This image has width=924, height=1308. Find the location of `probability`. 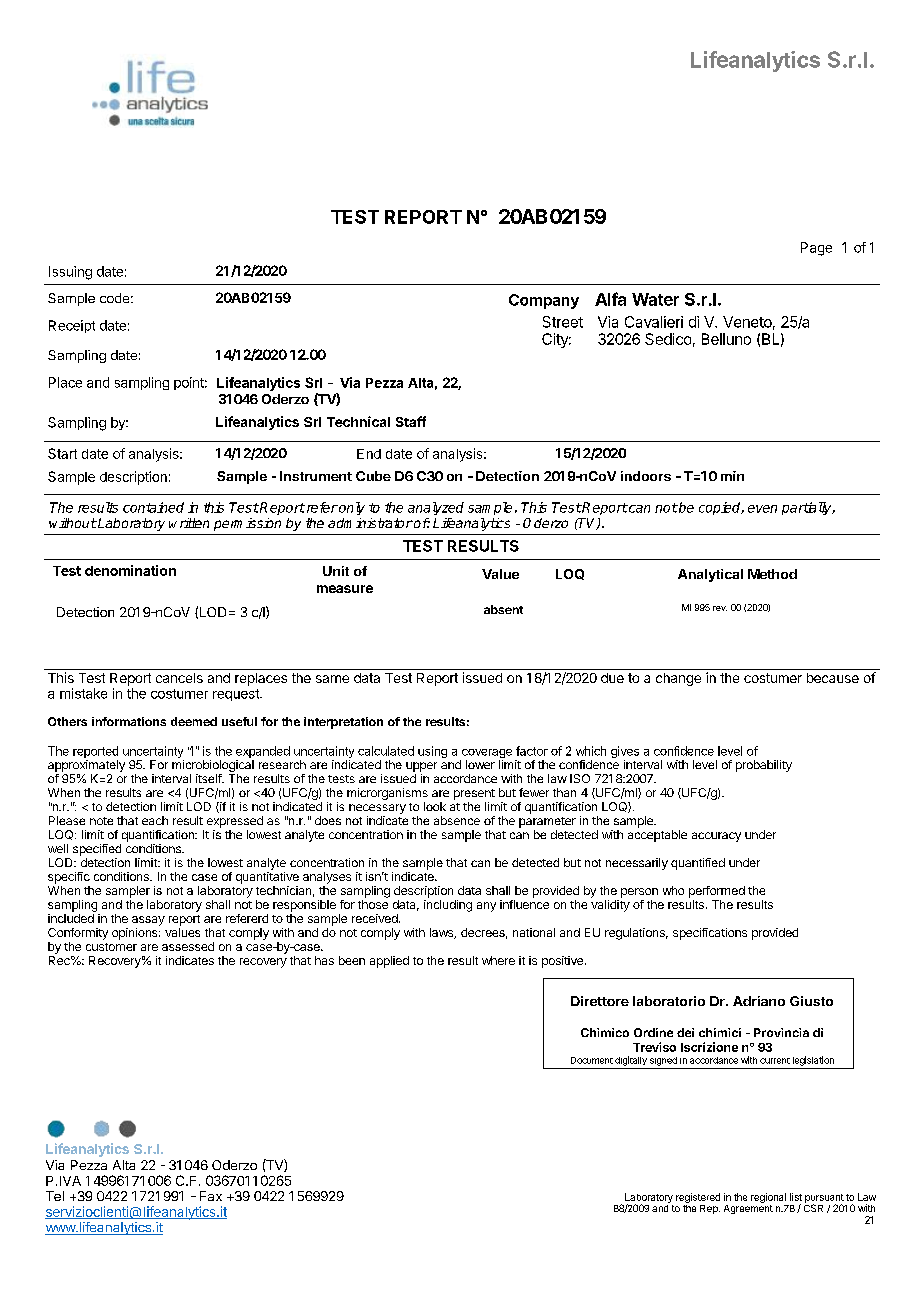

probability is located at coordinates (764, 766).
